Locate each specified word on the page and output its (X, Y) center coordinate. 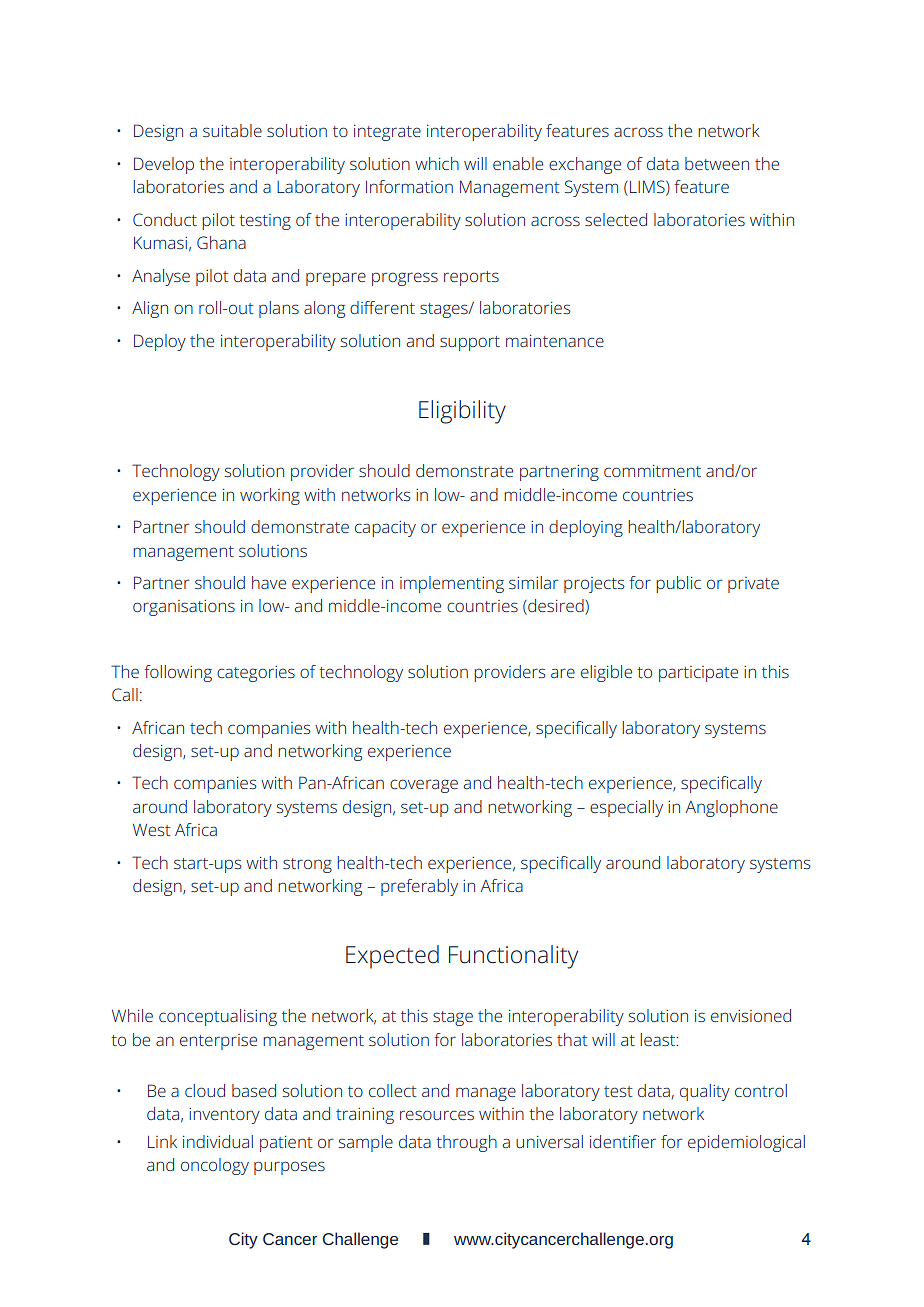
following (178, 673)
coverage (424, 786)
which (437, 163)
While (132, 1015)
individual (218, 1141)
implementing (452, 584)
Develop (164, 165)
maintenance (555, 341)
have (269, 582)
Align (150, 309)
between (717, 163)
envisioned (751, 1015)
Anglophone (732, 808)
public (678, 584)
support (470, 343)
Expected (392, 957)
